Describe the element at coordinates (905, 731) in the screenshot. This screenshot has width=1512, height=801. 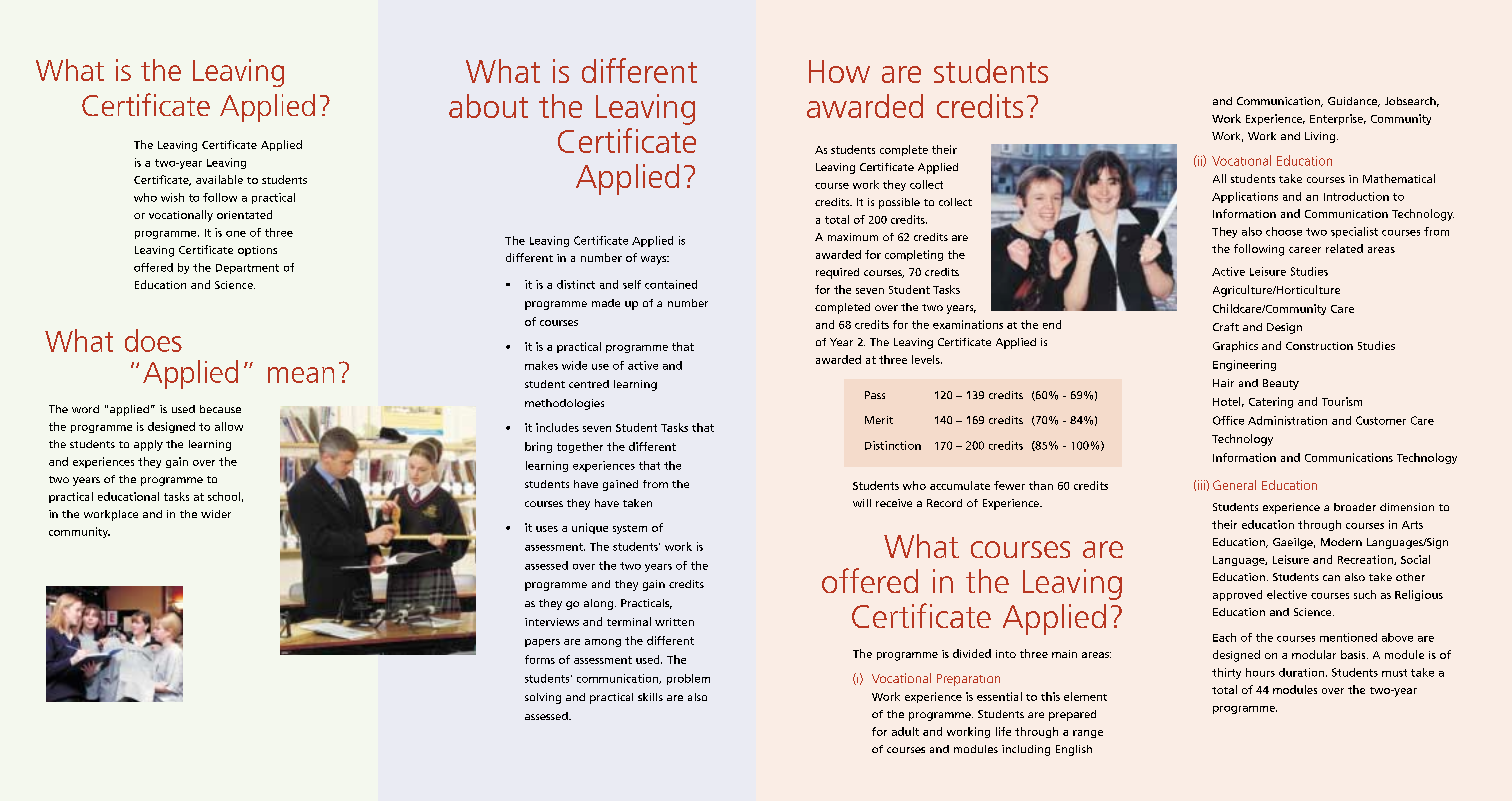
I see `adult` at that location.
